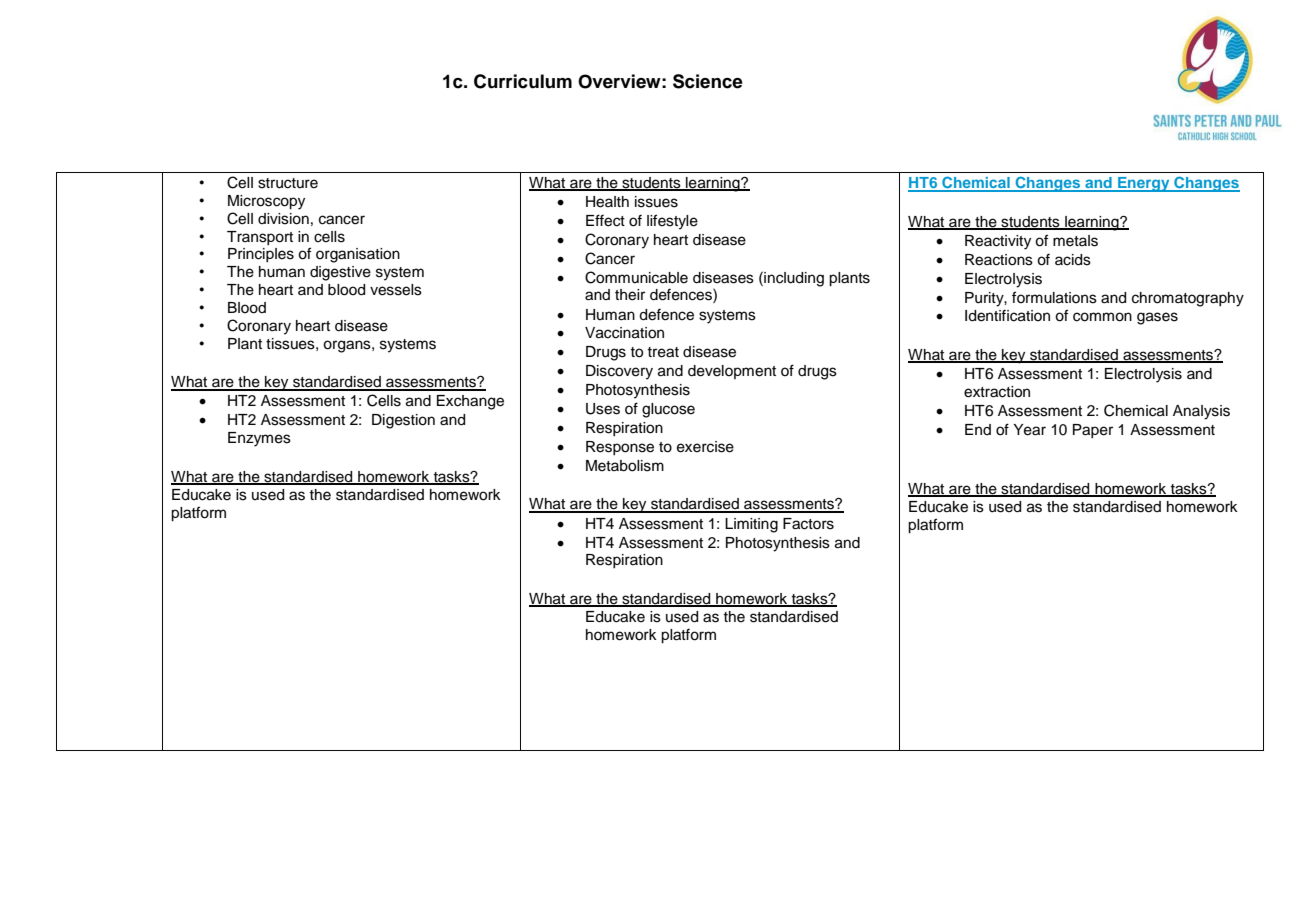  What do you see at coordinates (523, 81) in the screenshot?
I see `Curriculum` at bounding box center [523, 81].
